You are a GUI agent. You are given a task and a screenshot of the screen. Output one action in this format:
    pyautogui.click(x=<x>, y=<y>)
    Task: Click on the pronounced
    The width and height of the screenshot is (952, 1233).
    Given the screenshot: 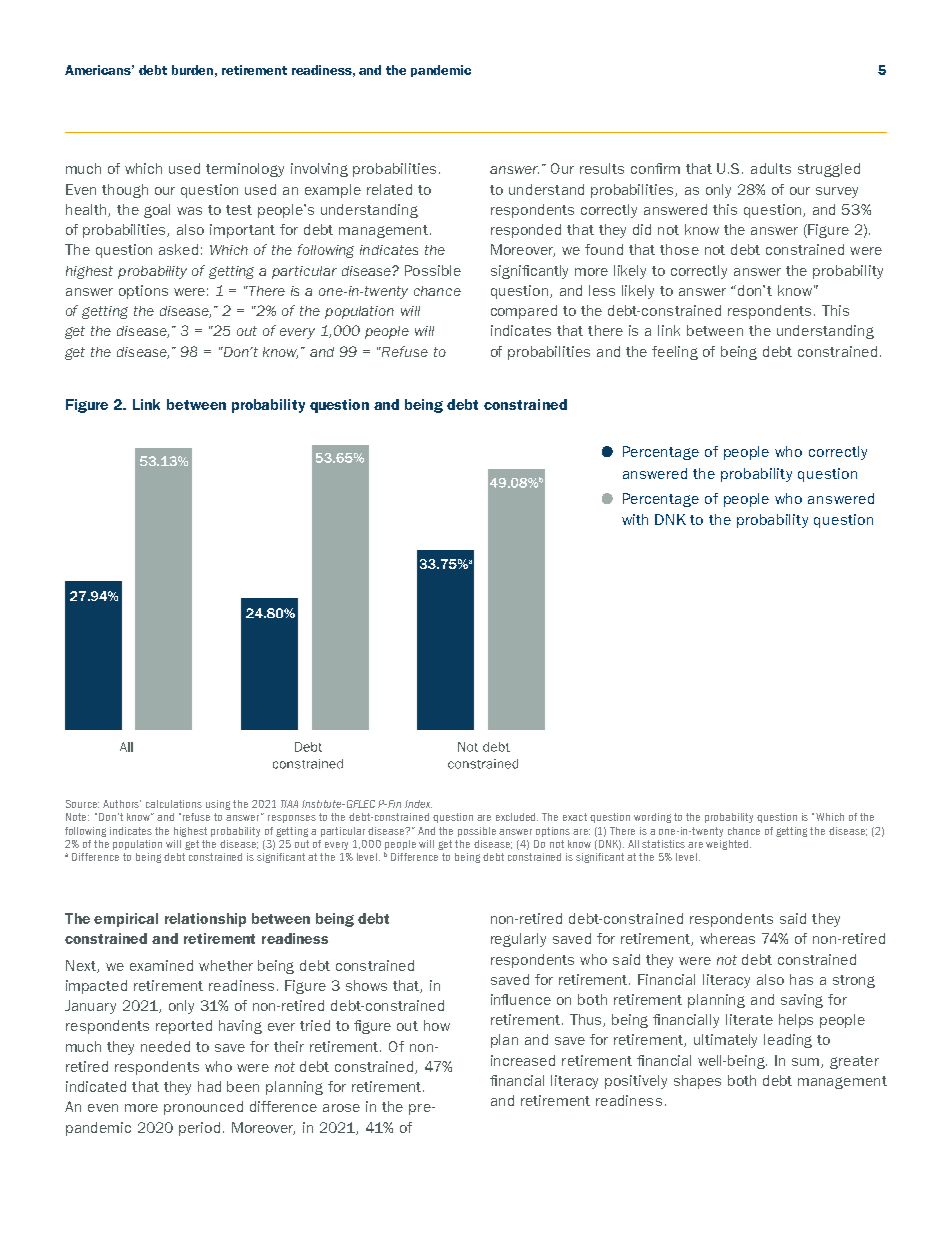 What is the action you would take?
    pyautogui.click(x=203, y=1108)
